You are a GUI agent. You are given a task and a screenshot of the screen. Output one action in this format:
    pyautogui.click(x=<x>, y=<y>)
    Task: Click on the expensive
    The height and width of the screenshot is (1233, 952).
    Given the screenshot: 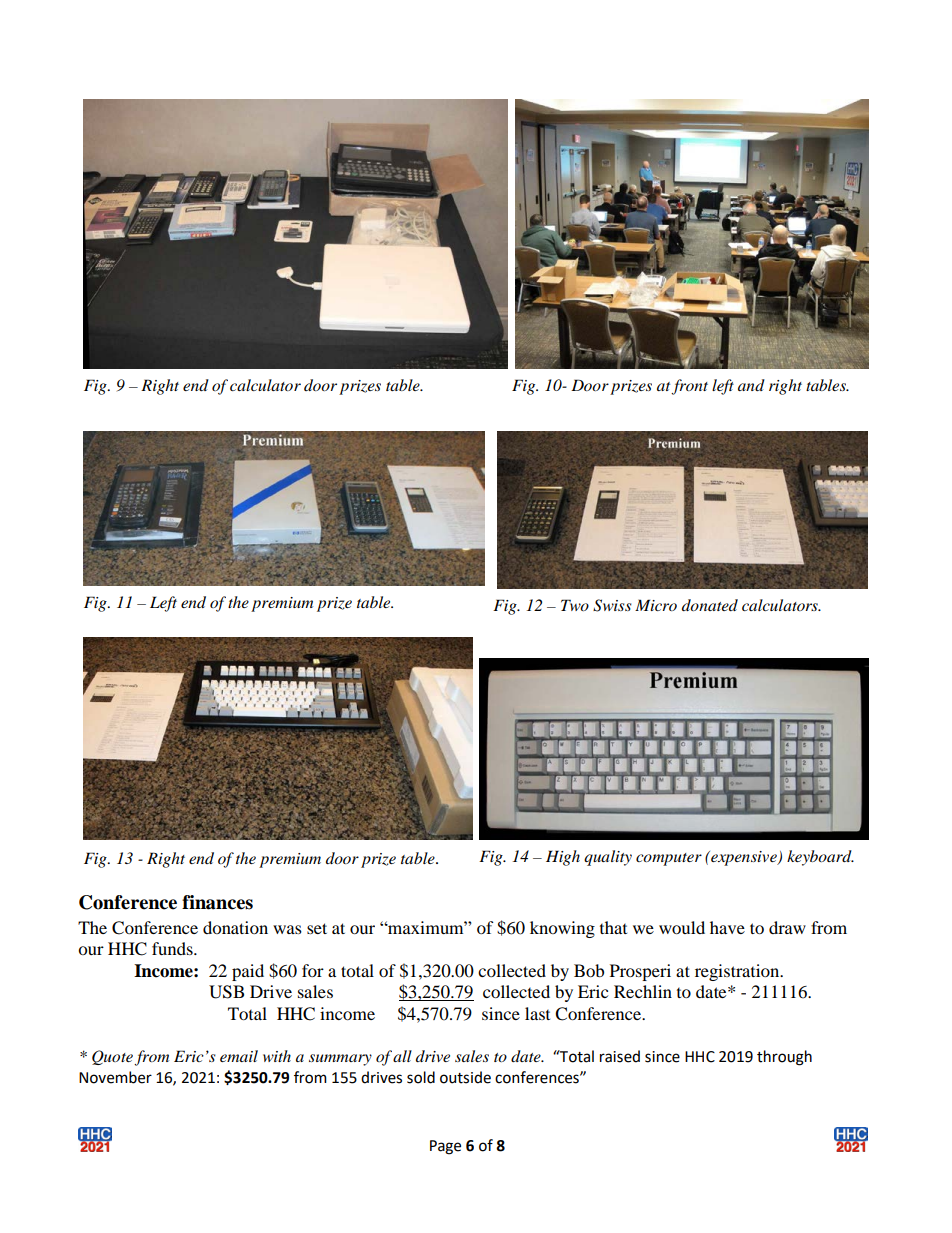 What is the action you would take?
    pyautogui.click(x=744, y=858)
